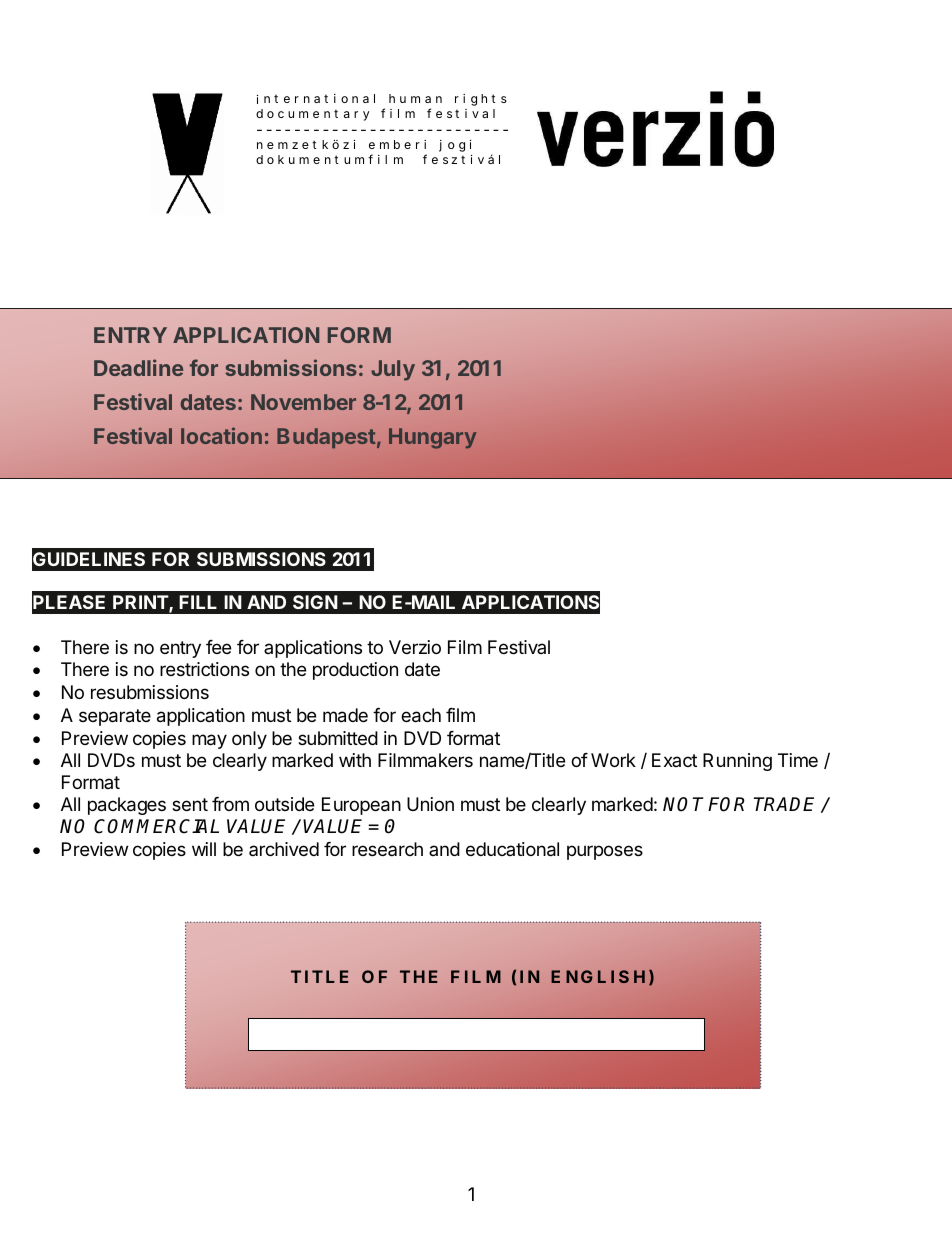  What do you see at coordinates (430, 804) in the screenshot?
I see `Union` at bounding box center [430, 804].
